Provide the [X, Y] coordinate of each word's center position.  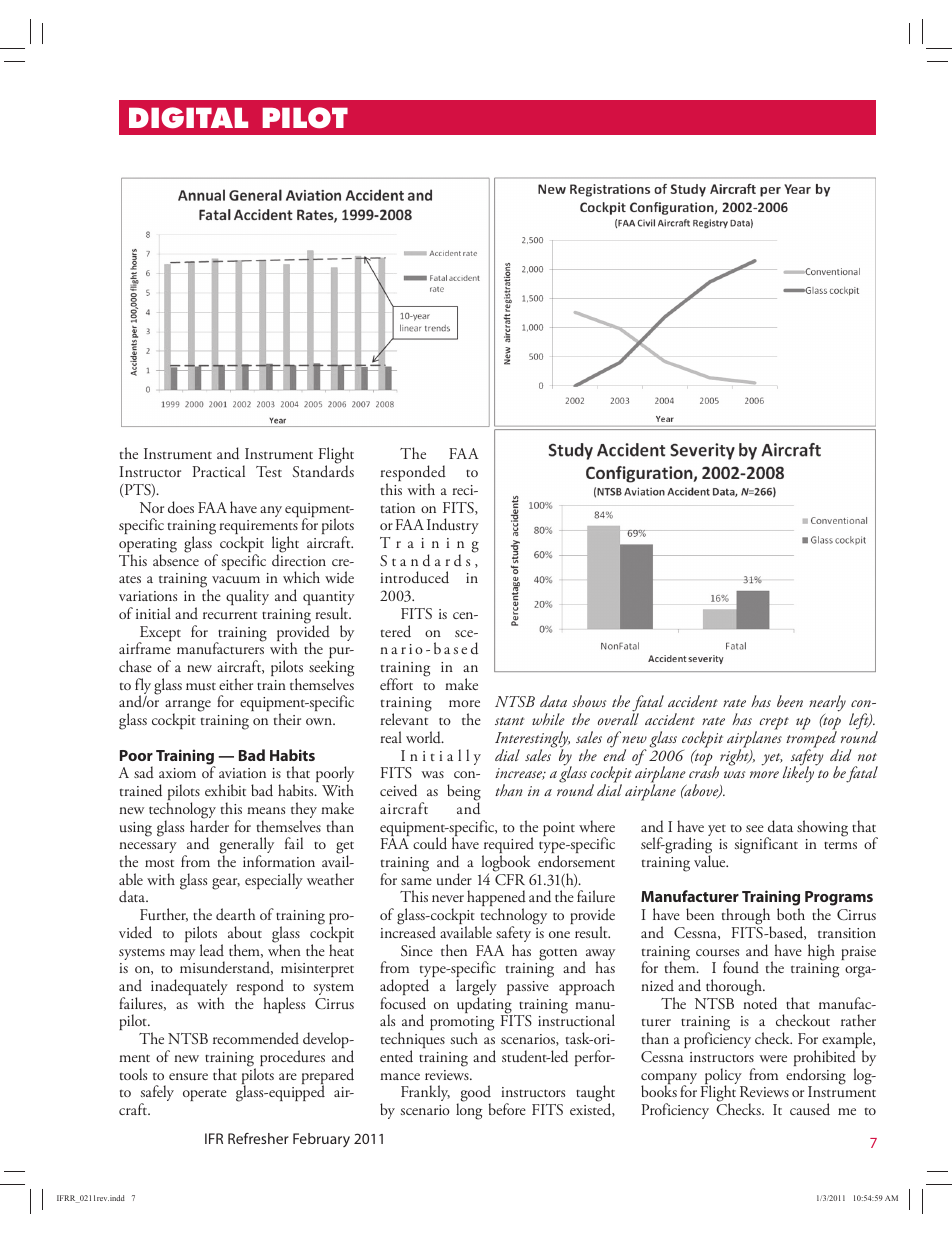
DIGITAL [188, 117]
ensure [188, 1077]
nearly [827, 705]
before [507, 1109]
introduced [414, 577]
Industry [453, 526]
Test [269, 471]
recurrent [230, 615]
